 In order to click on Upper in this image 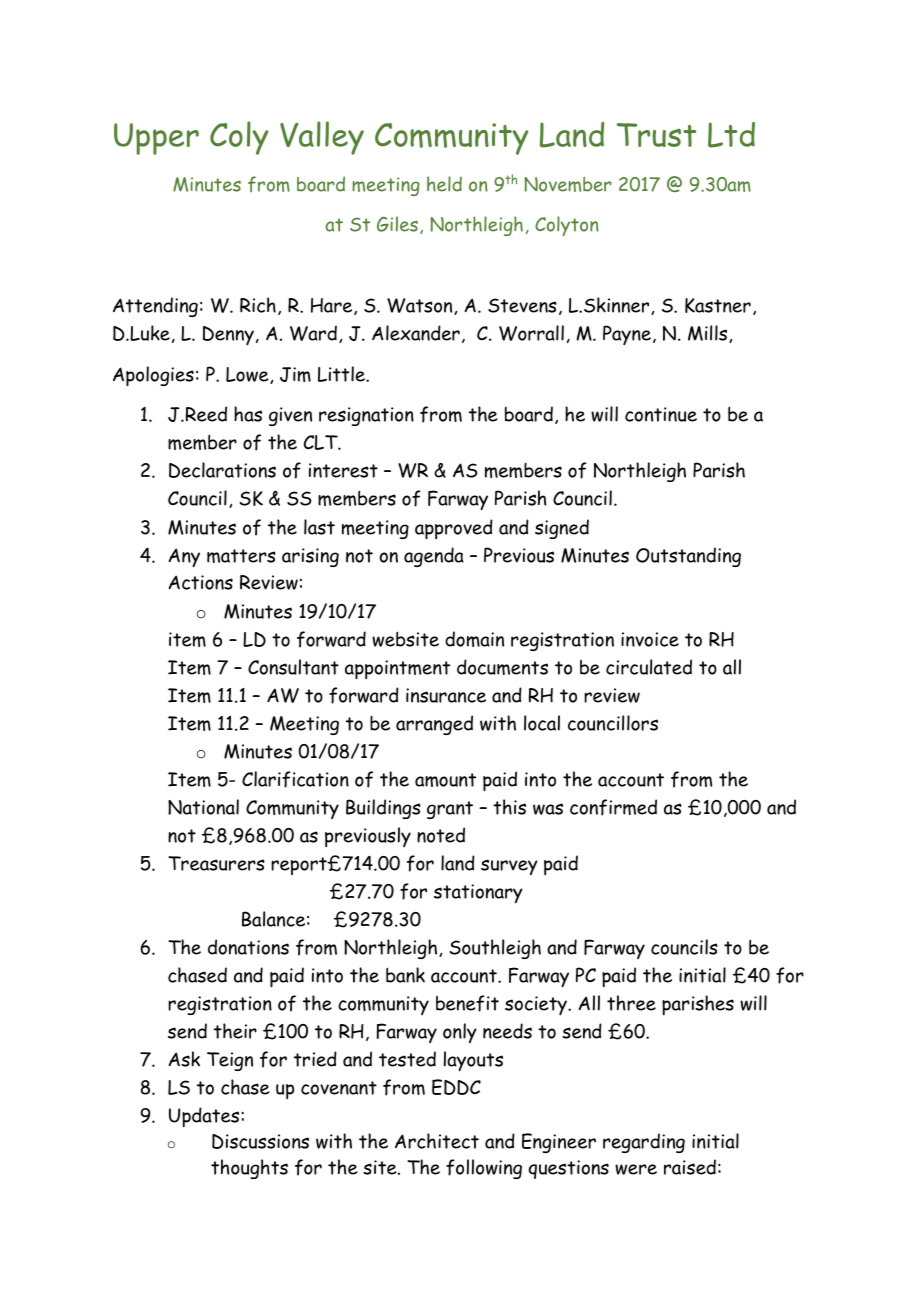, I will do `click(156, 139)`.
